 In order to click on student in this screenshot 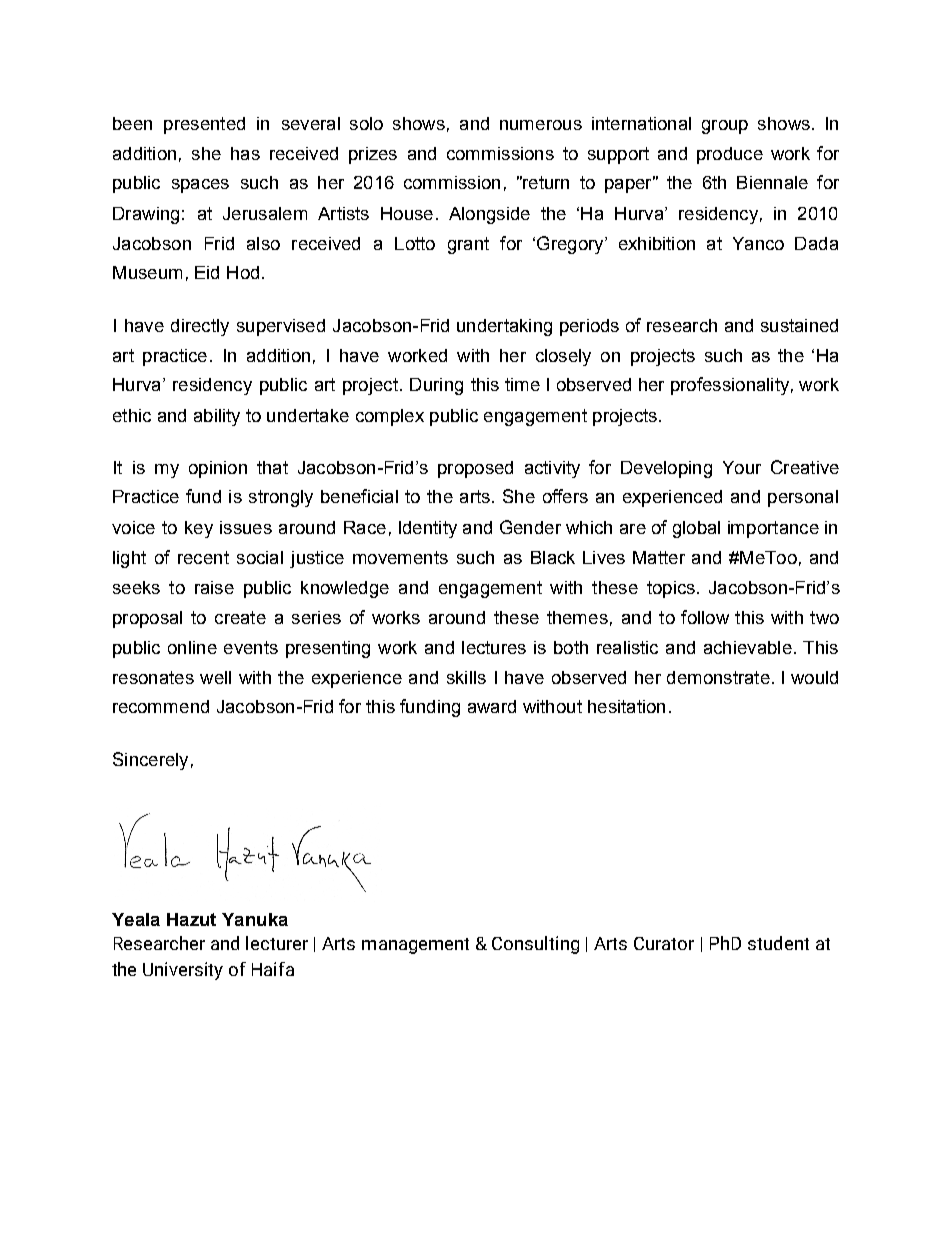, I will do `click(778, 943)`.
